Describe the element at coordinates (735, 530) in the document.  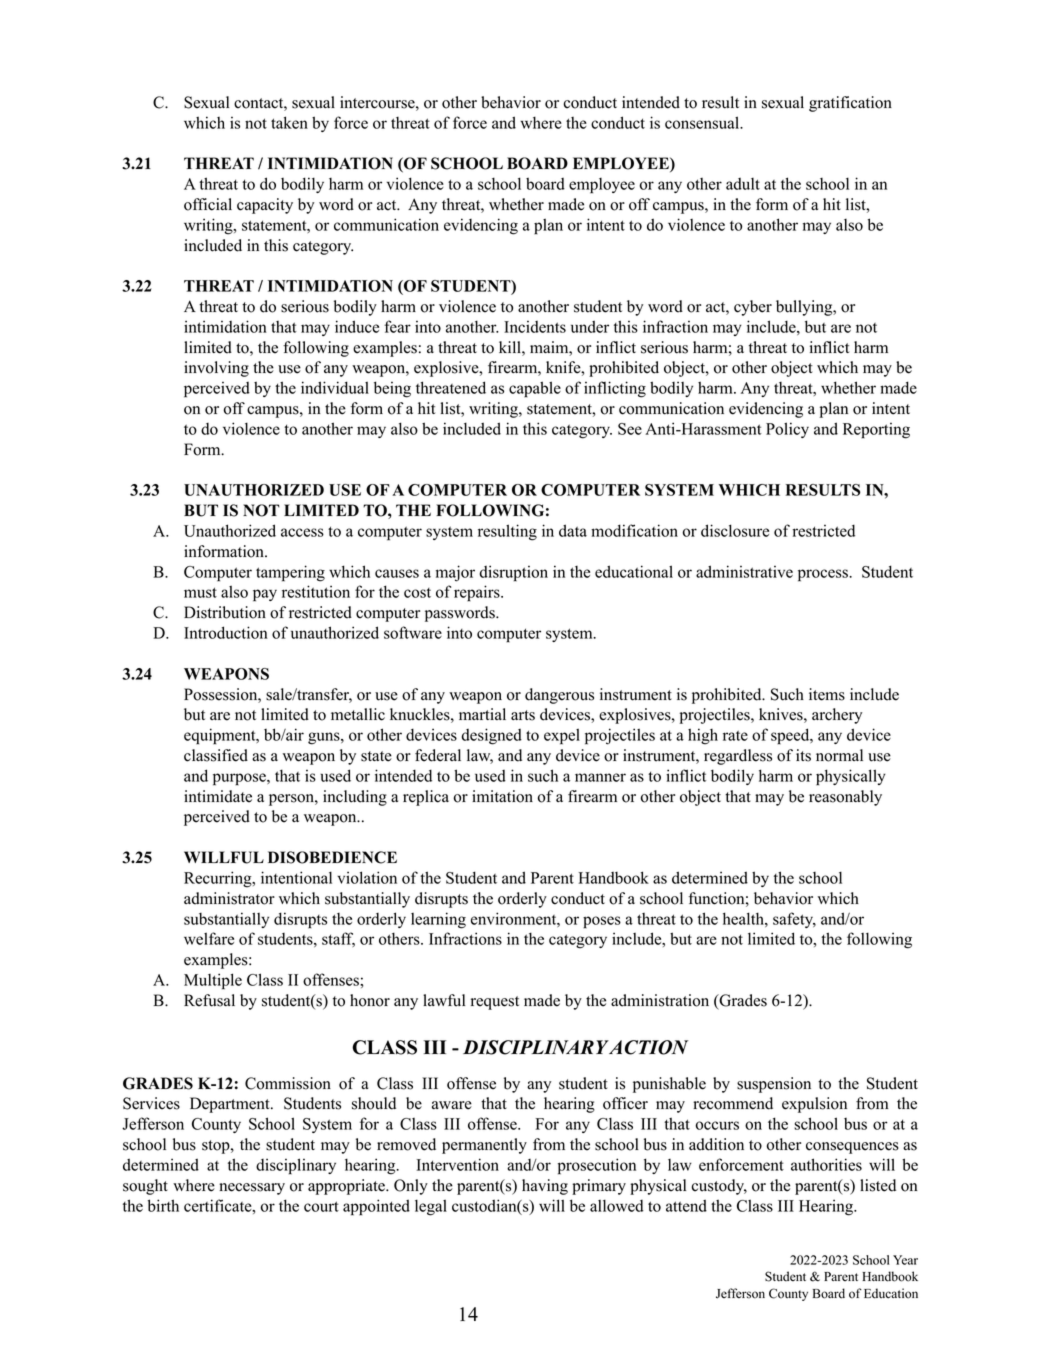
I see `disclosure` at that location.
